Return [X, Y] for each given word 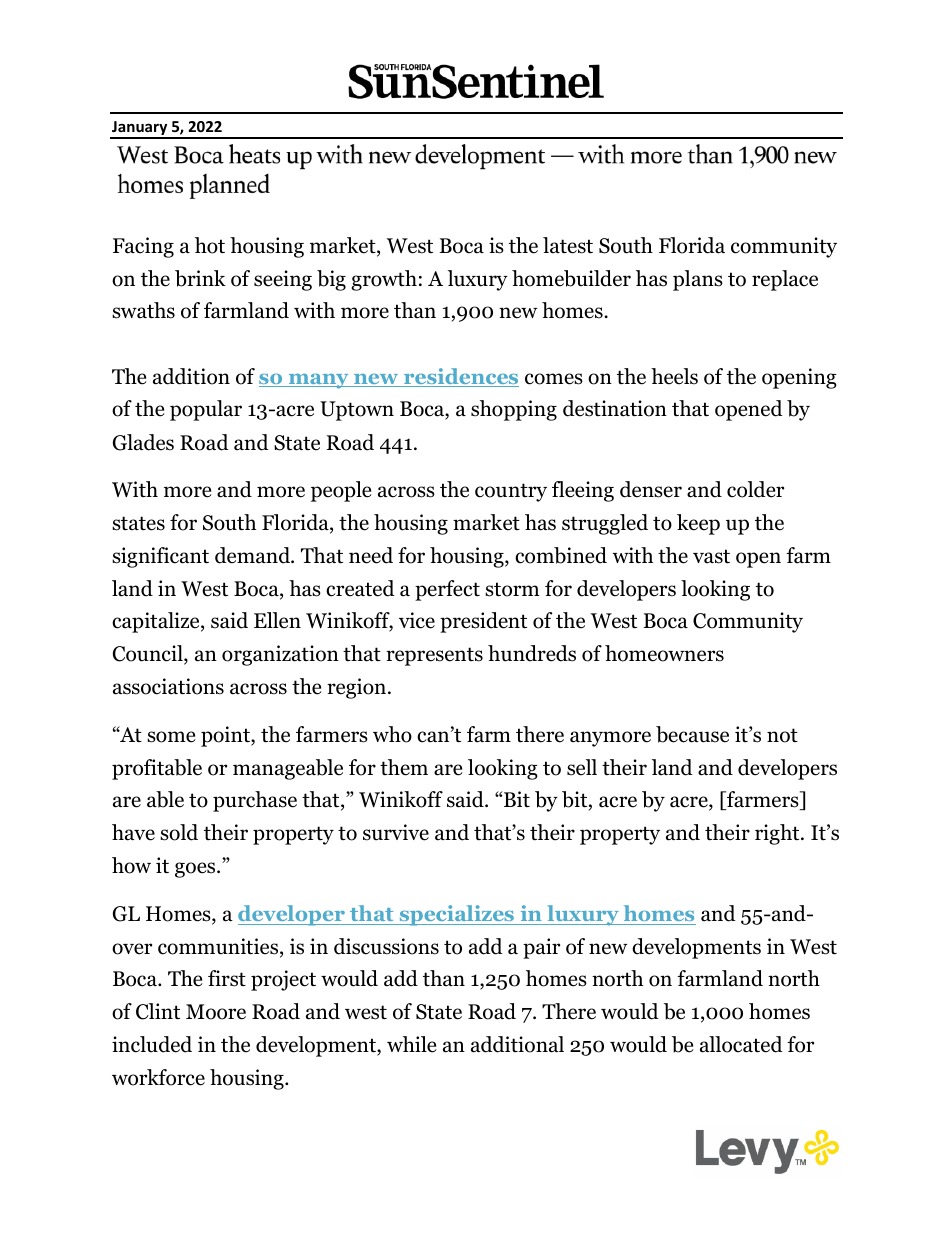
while [412, 1044]
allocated [741, 1044]
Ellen [277, 620]
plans [698, 280]
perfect [447, 590]
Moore [216, 1012]
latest [568, 245]
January [140, 129]
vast [711, 556]
